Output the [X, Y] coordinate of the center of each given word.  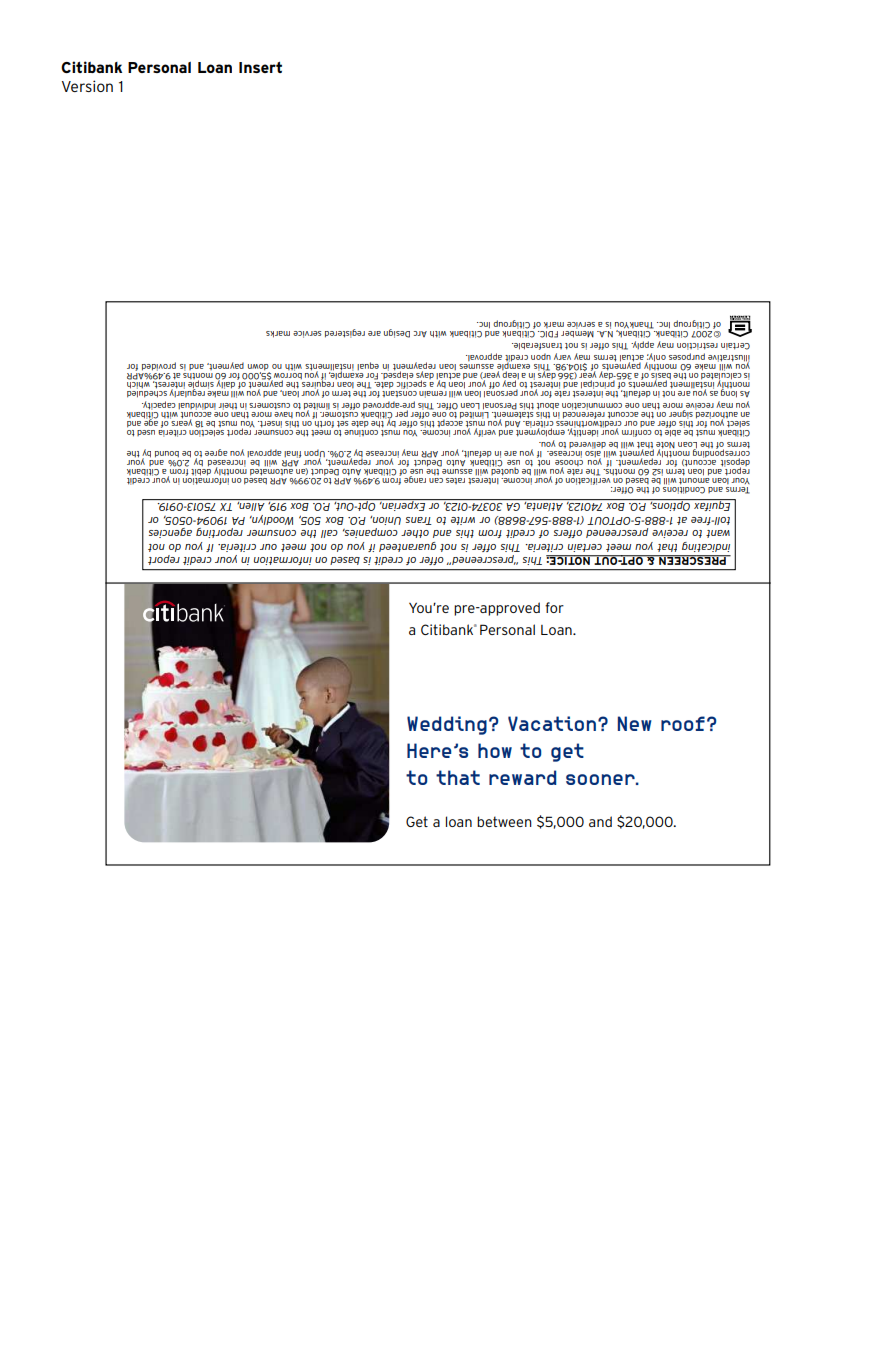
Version [87, 86]
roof [683, 723]
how [495, 750]
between [504, 821]
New [635, 723]
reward [522, 777]
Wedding [447, 725]
